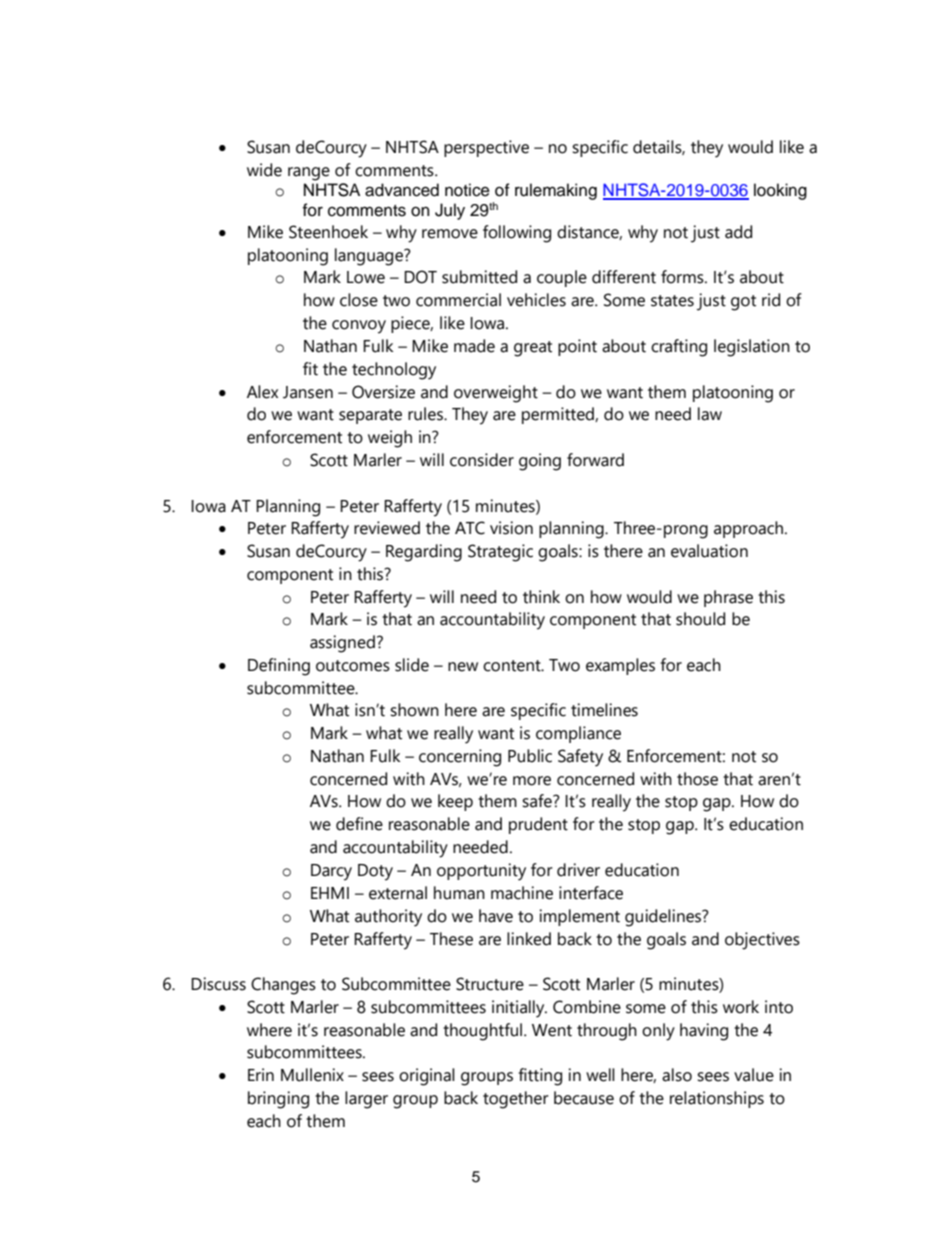 This screenshot has height=1233, width=952. What do you see at coordinates (700, 619) in the screenshot?
I see `should` at bounding box center [700, 619].
